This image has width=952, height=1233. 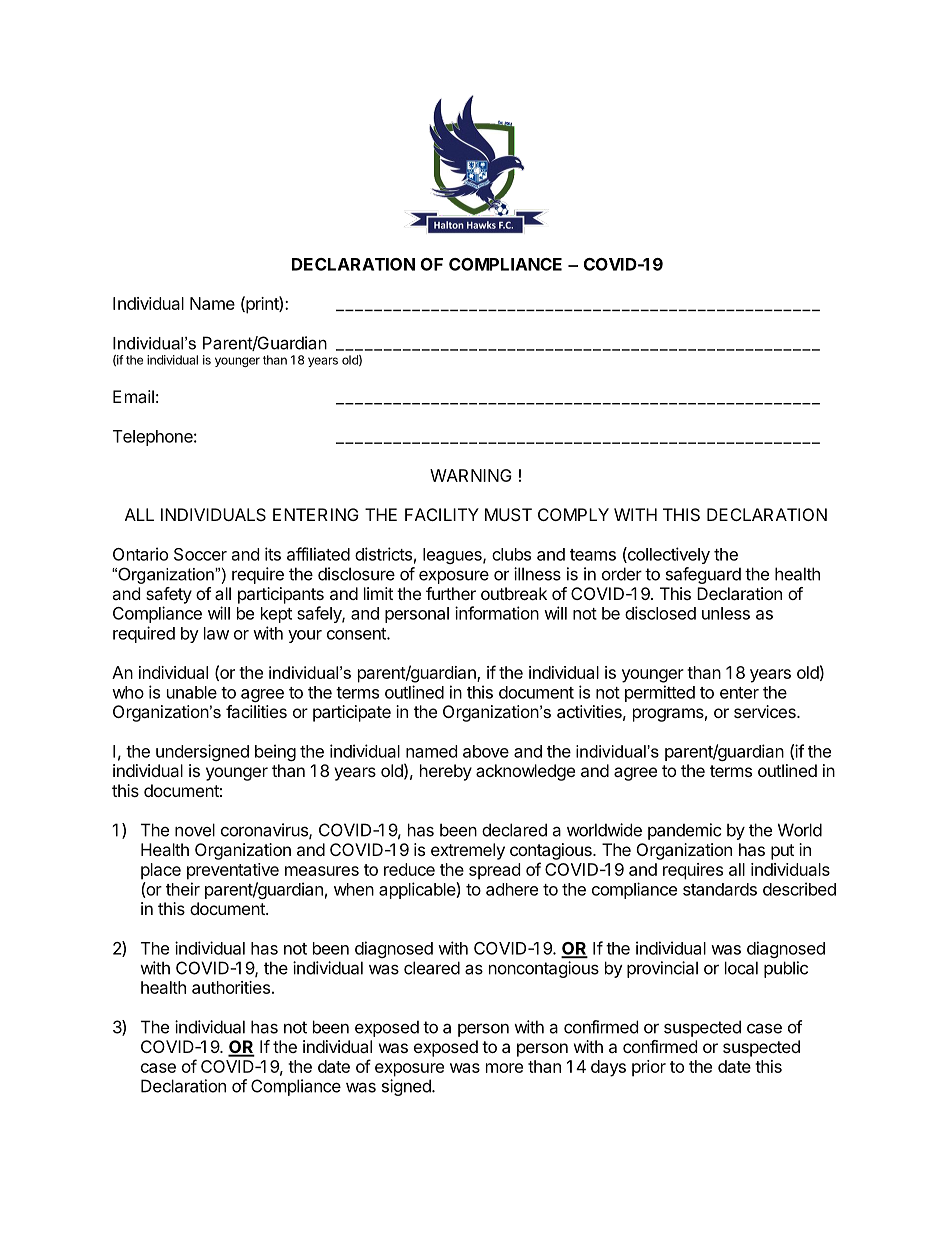 What do you see at coordinates (573, 514) in the image?
I see `COMPLY` at bounding box center [573, 514].
